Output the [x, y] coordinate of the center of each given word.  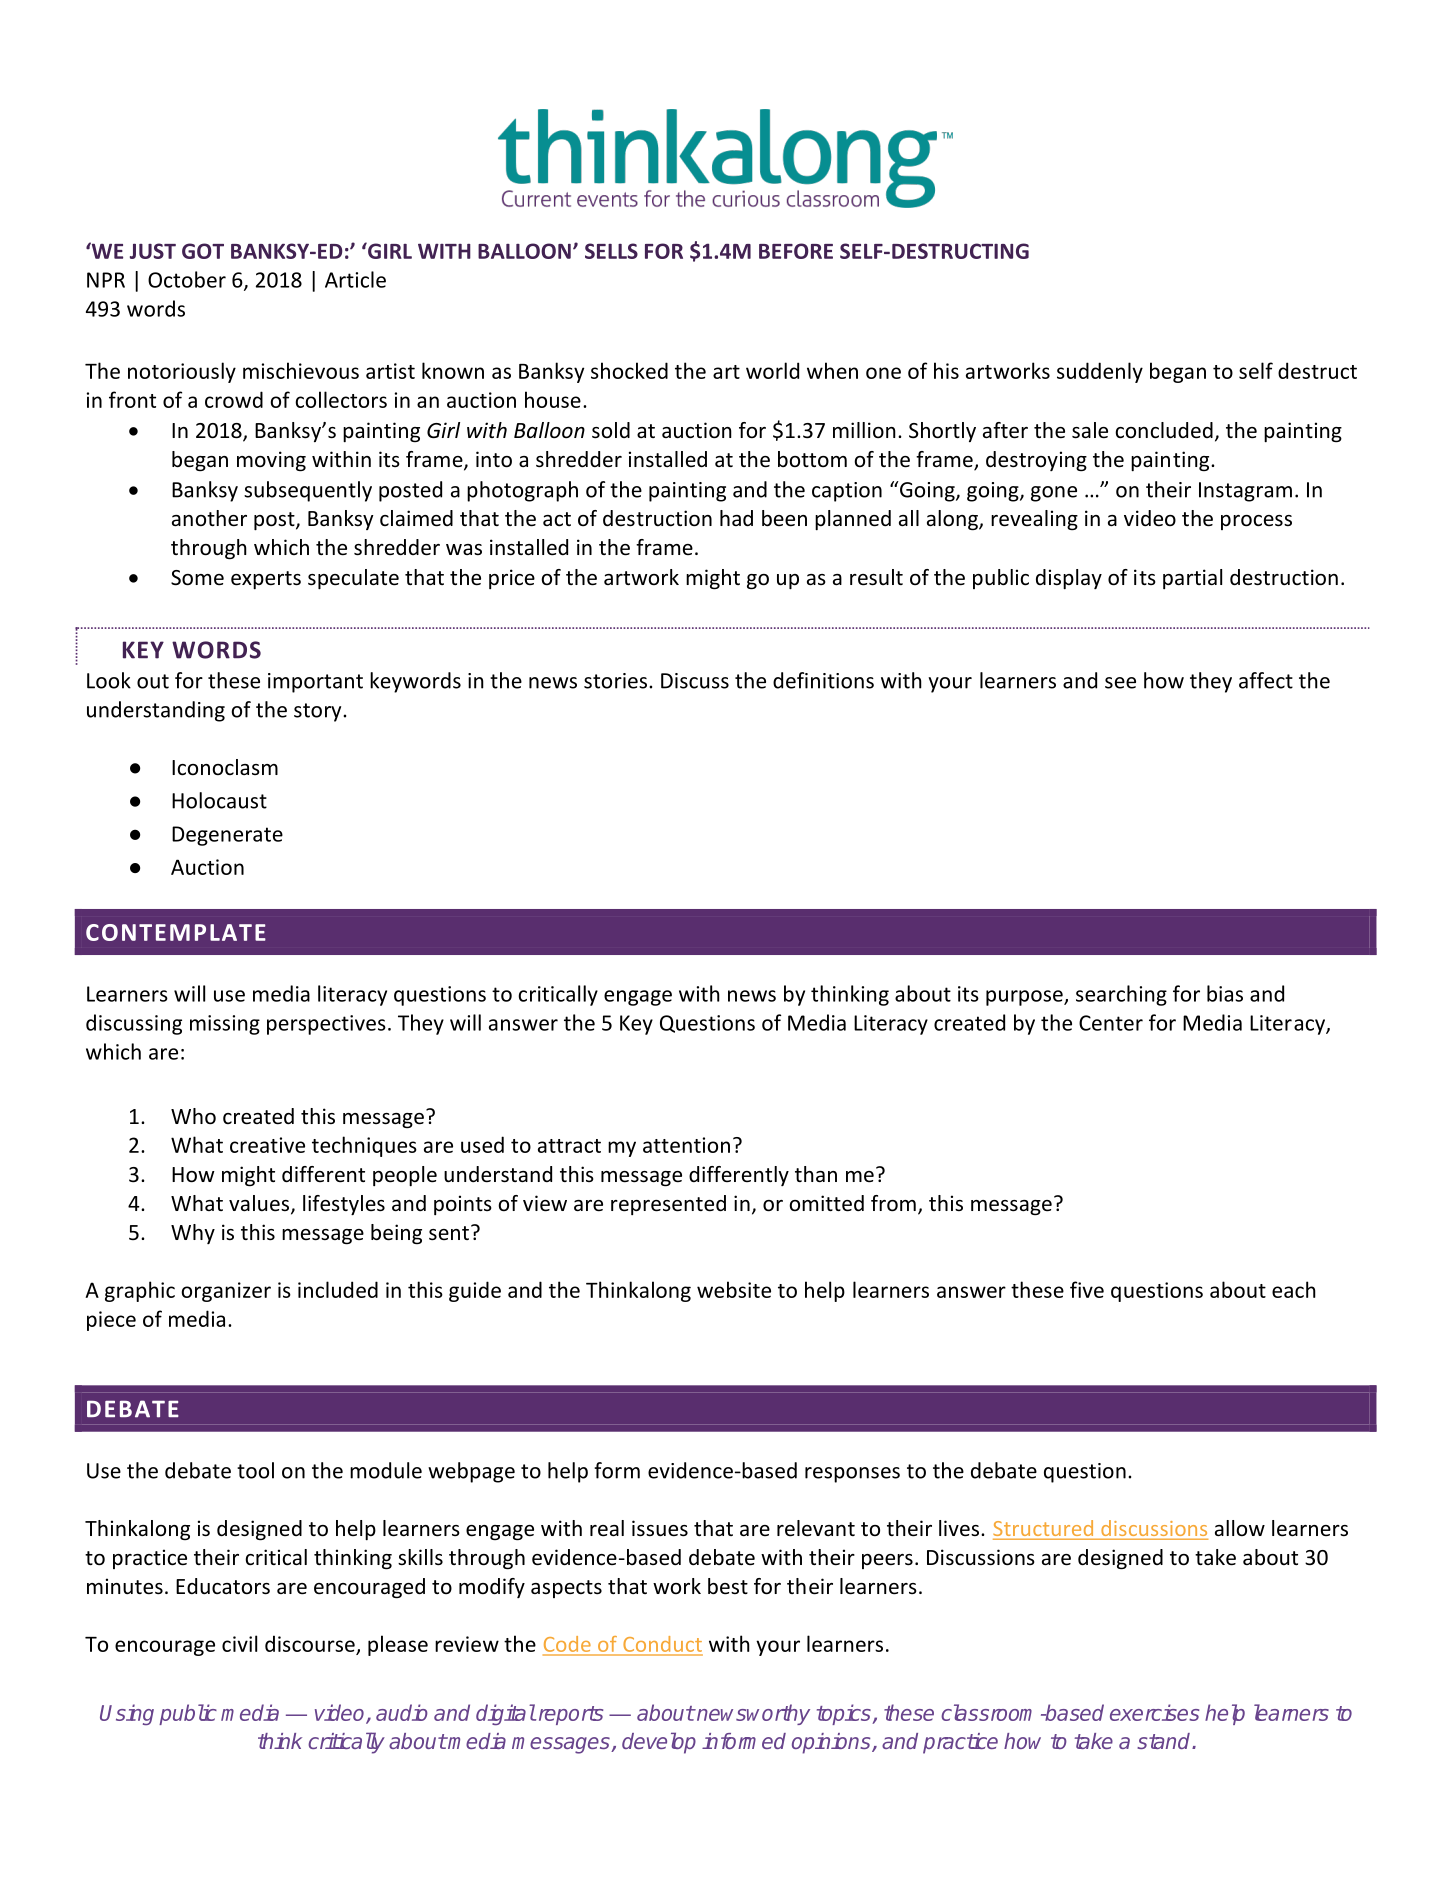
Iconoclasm [225, 767]
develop [659, 1743]
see [1120, 683]
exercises [1154, 1712]
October [187, 279]
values [260, 1204]
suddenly [1100, 372]
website [734, 1289]
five [1087, 1289]
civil [239, 1643]
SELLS [611, 251]
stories [615, 681]
